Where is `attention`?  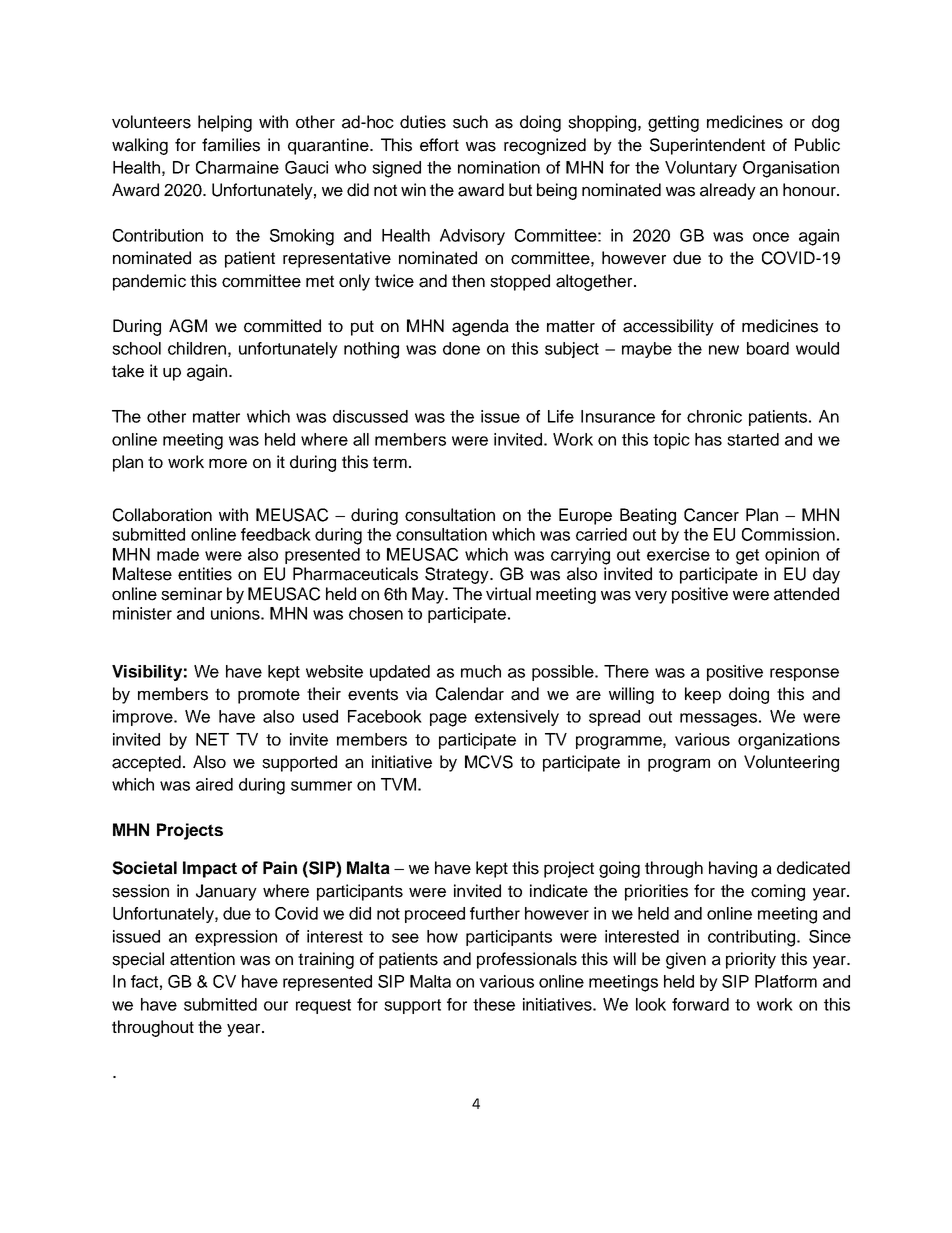
attention is located at coordinates (202, 959).
